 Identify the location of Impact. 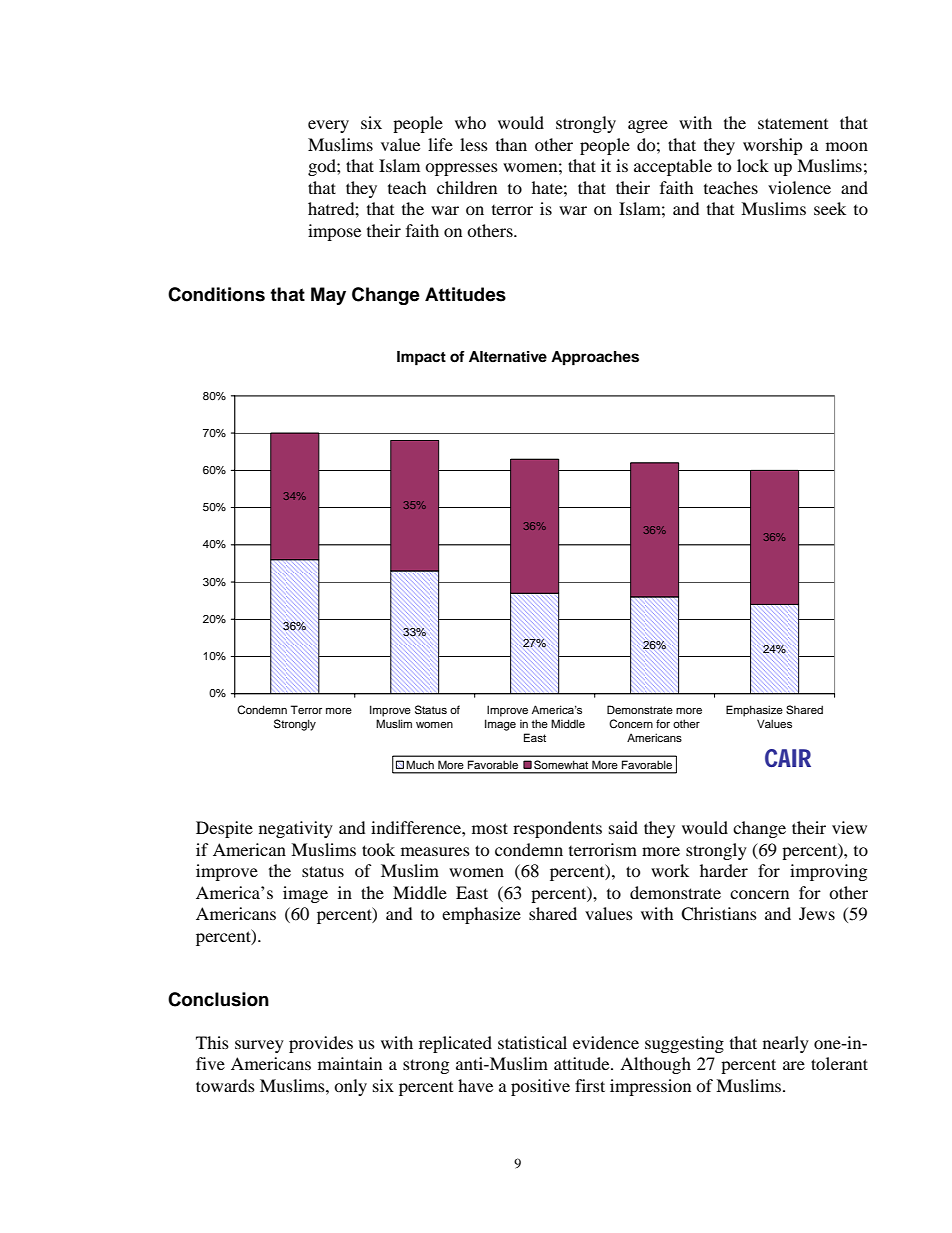
(421, 358).
